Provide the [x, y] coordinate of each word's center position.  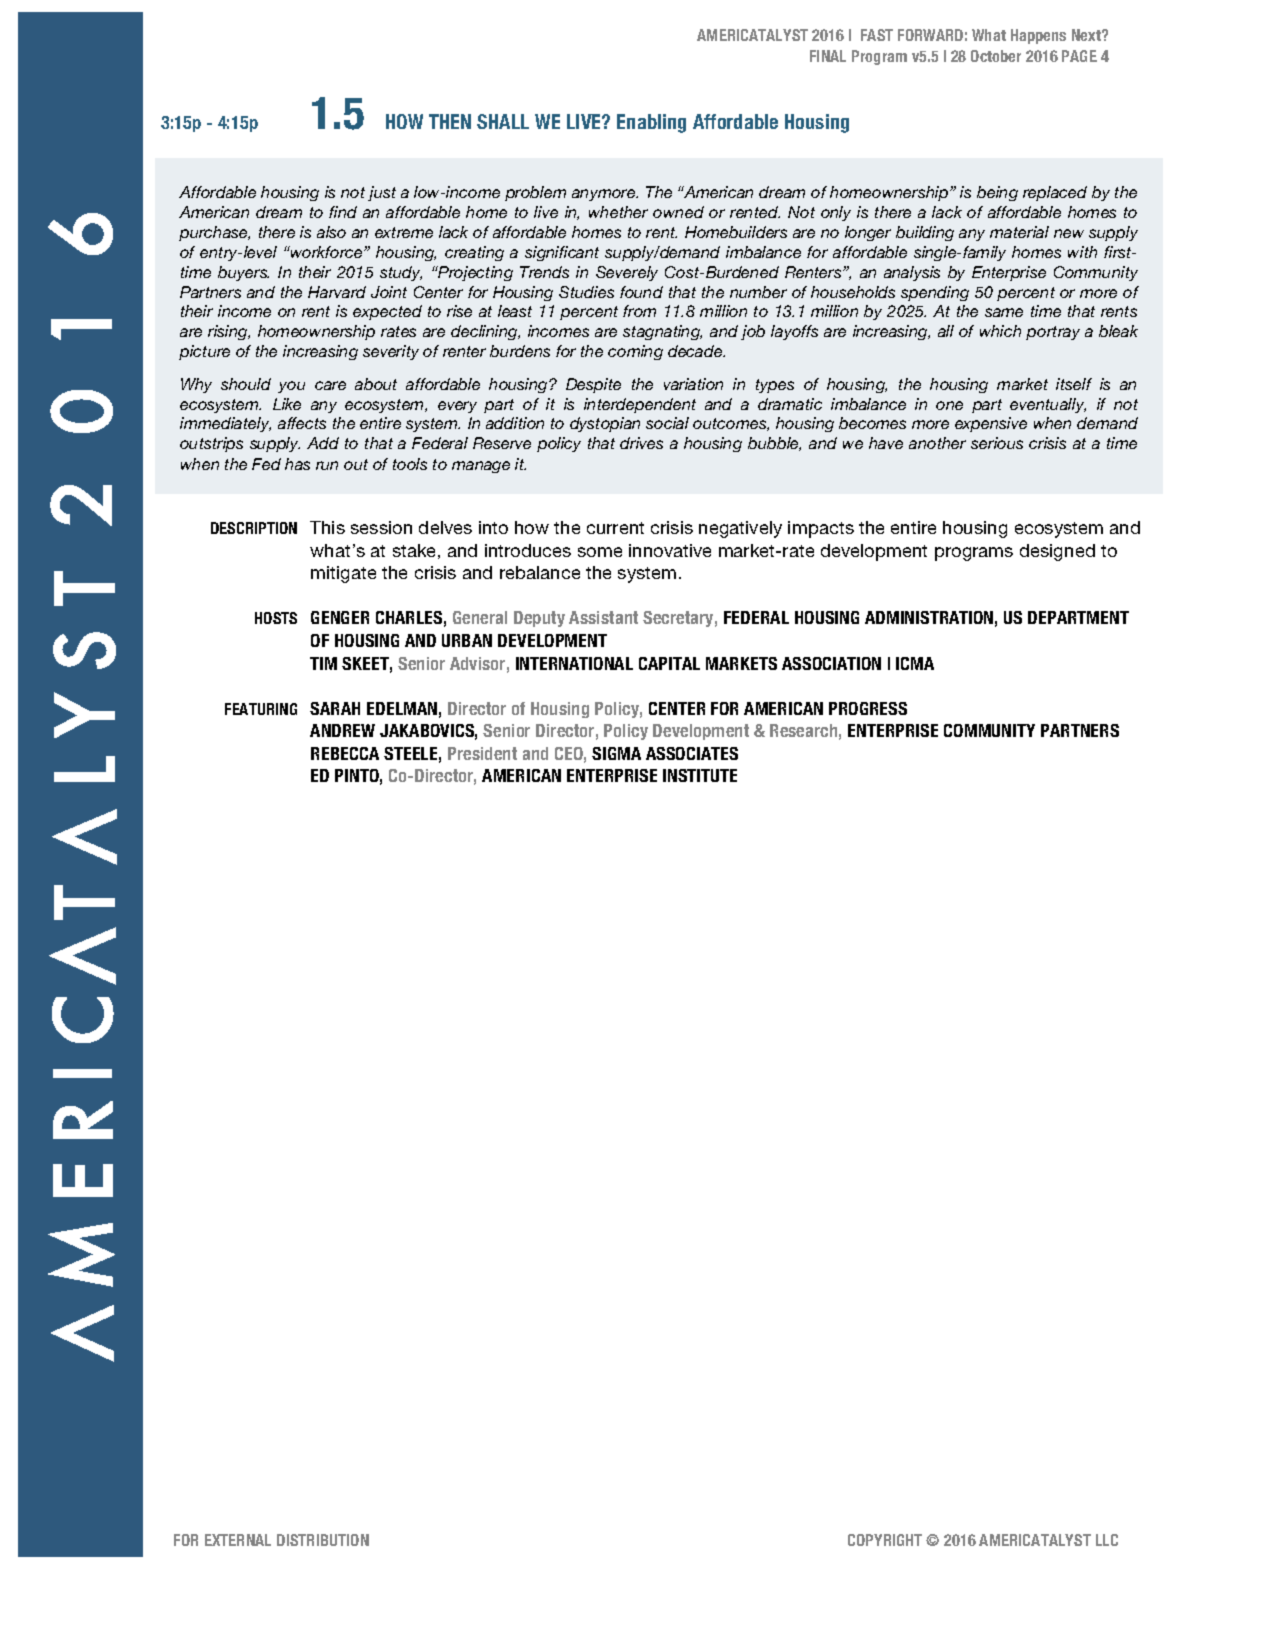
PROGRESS [868, 708]
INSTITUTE [700, 775]
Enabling [651, 123]
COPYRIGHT [885, 1540]
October [996, 56]
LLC [1107, 1540]
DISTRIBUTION [323, 1540]
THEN [450, 121]
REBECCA [345, 753]
